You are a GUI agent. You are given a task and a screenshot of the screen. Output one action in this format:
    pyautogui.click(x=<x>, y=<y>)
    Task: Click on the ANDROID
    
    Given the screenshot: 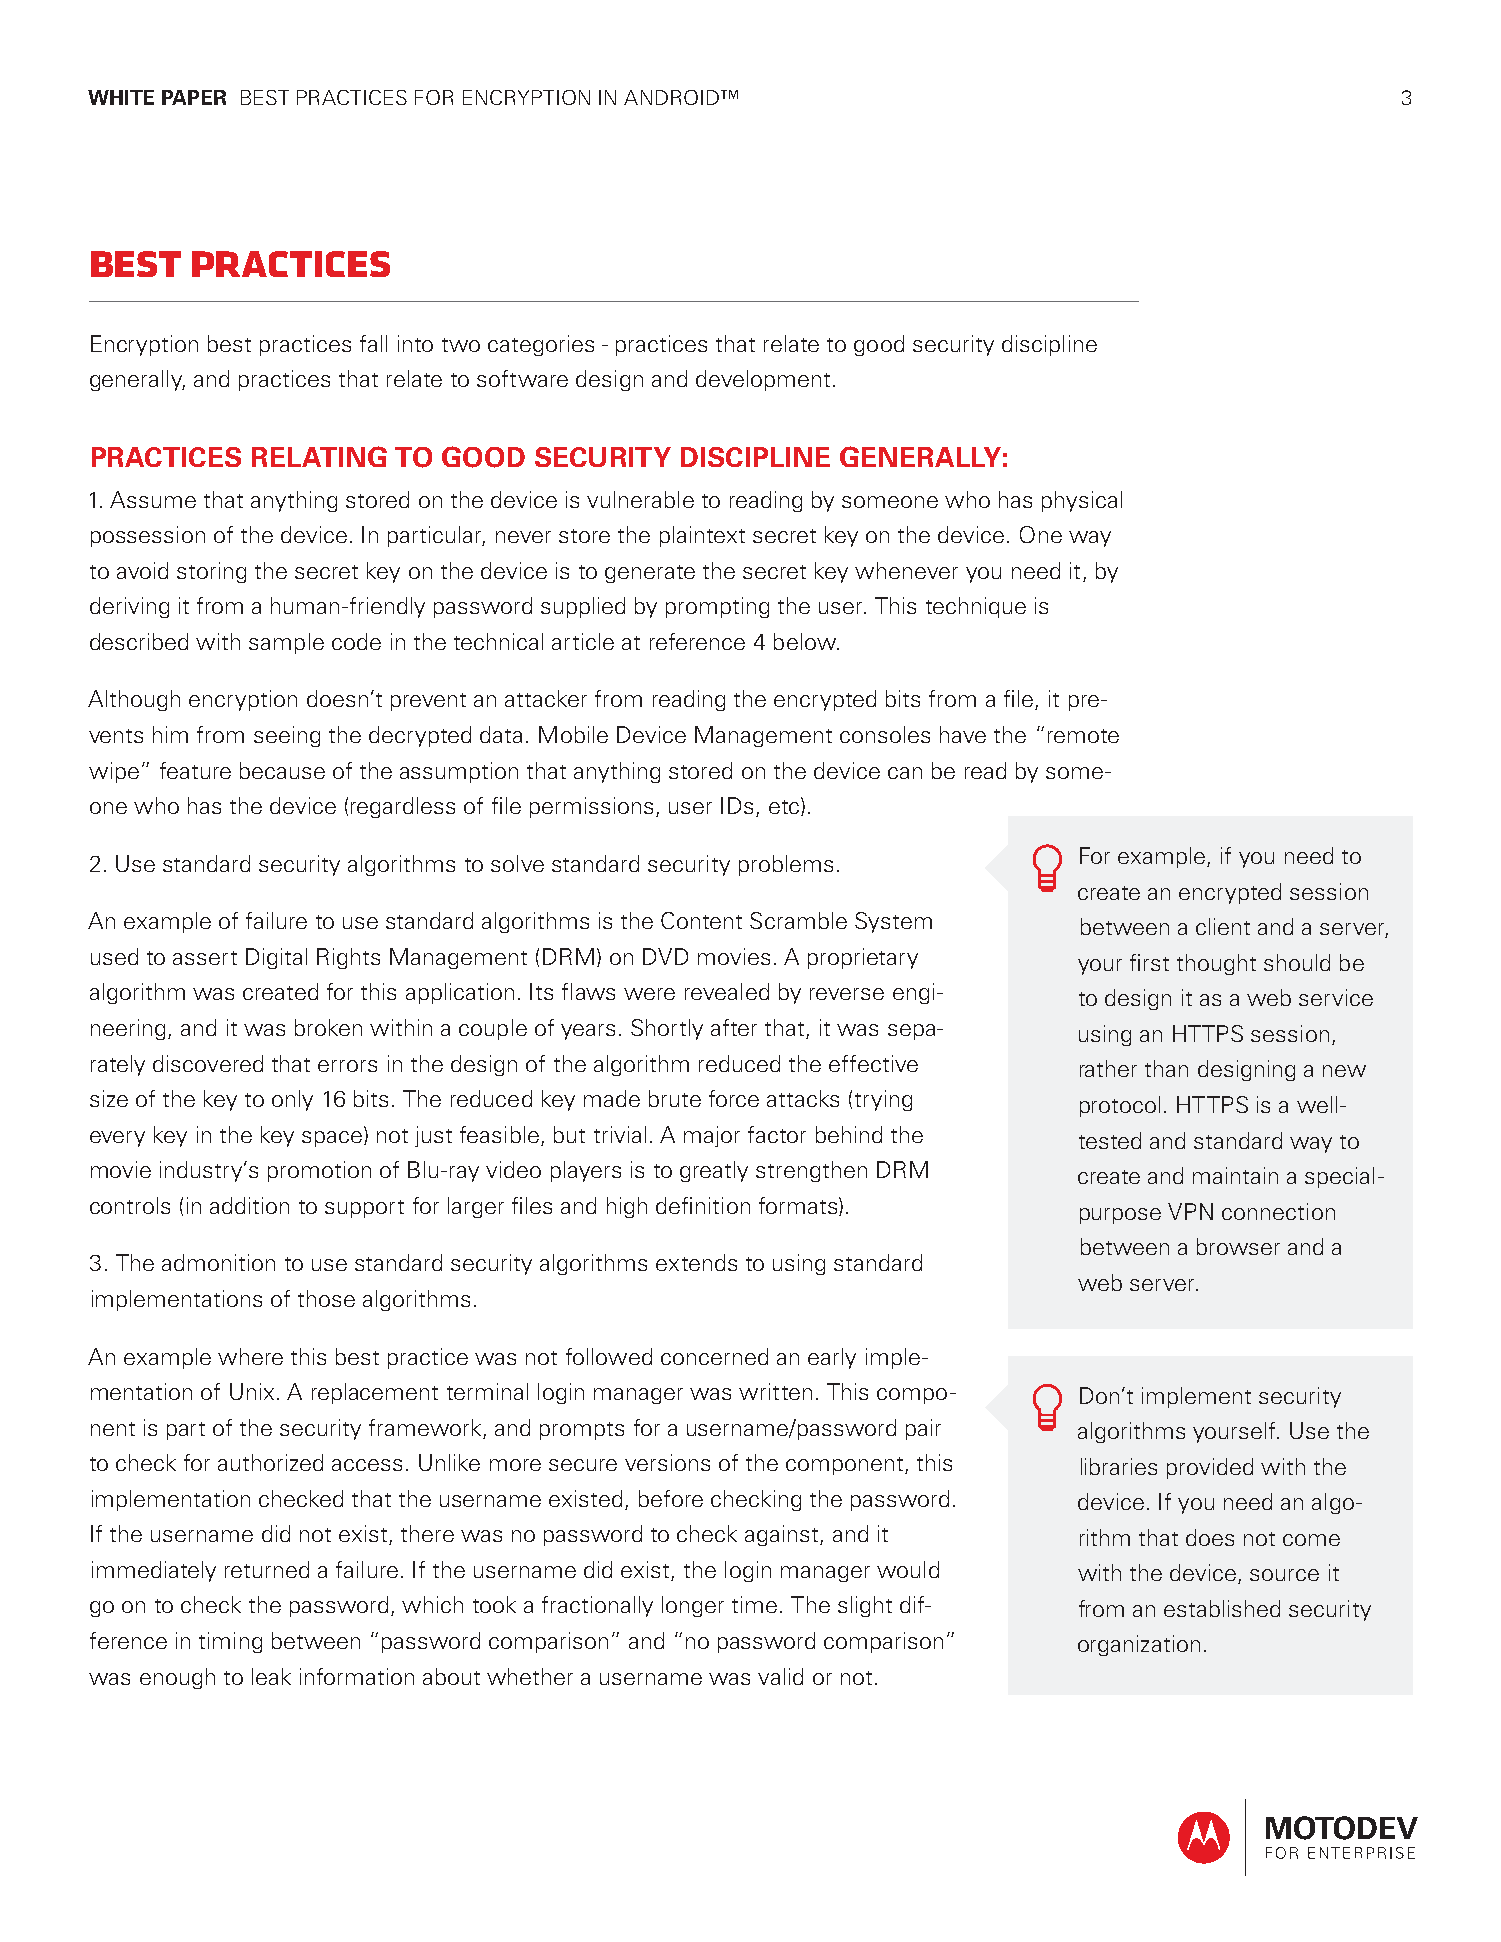 What is the action you would take?
    pyautogui.click(x=673, y=97)
